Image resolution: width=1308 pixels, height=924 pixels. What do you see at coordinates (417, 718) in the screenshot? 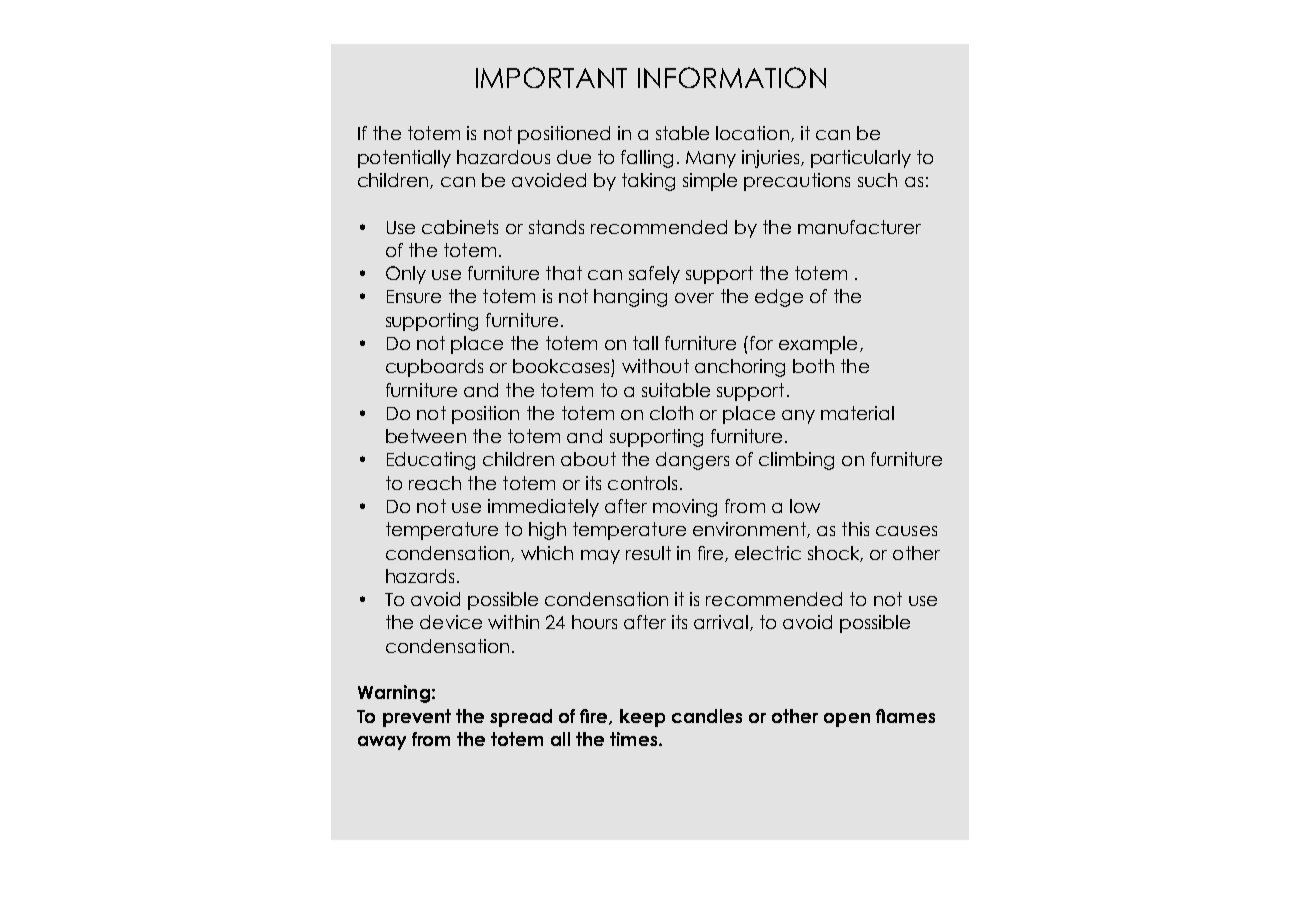
I see `prevent` at bounding box center [417, 718].
